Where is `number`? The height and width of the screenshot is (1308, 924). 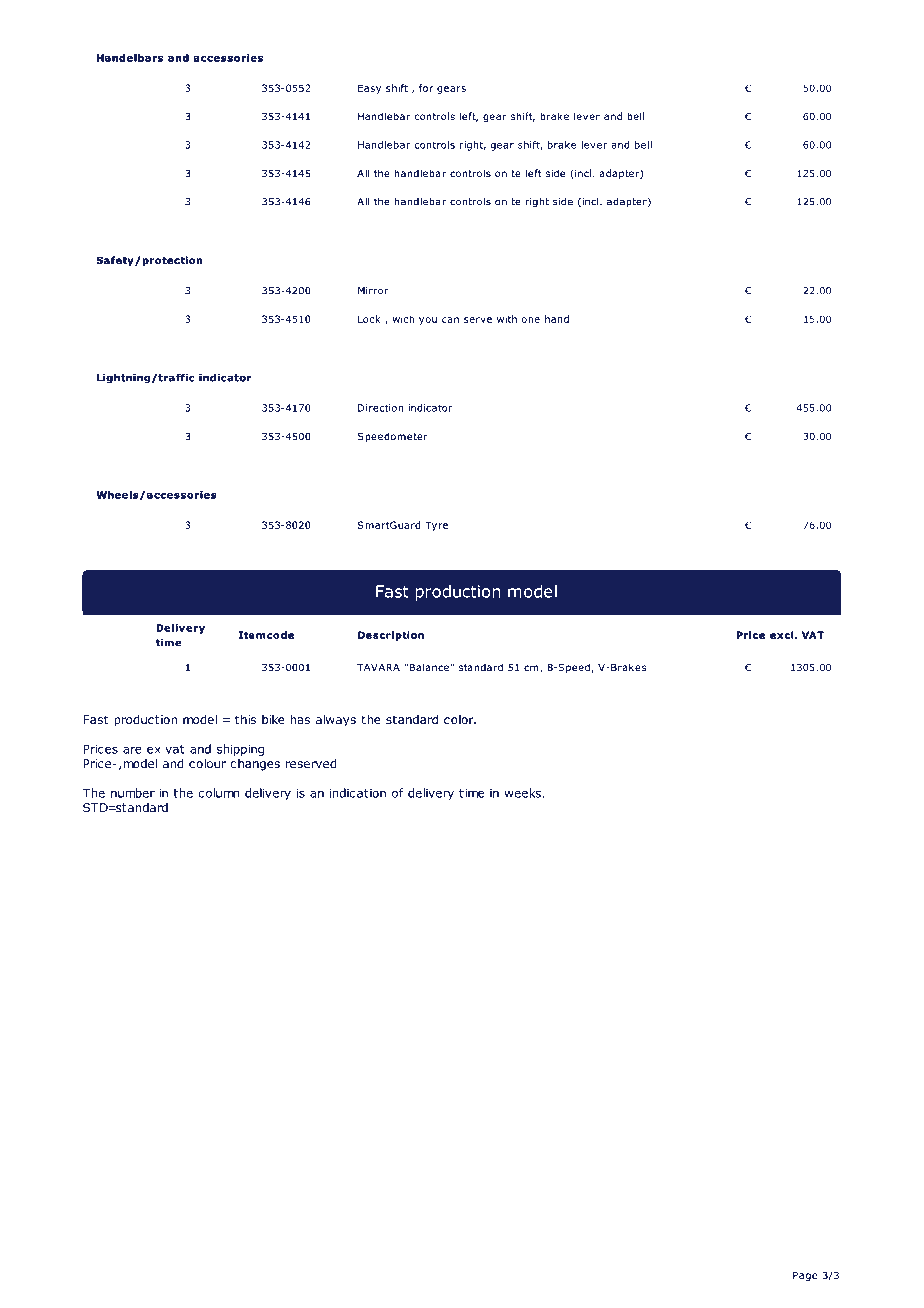 number is located at coordinates (133, 793).
